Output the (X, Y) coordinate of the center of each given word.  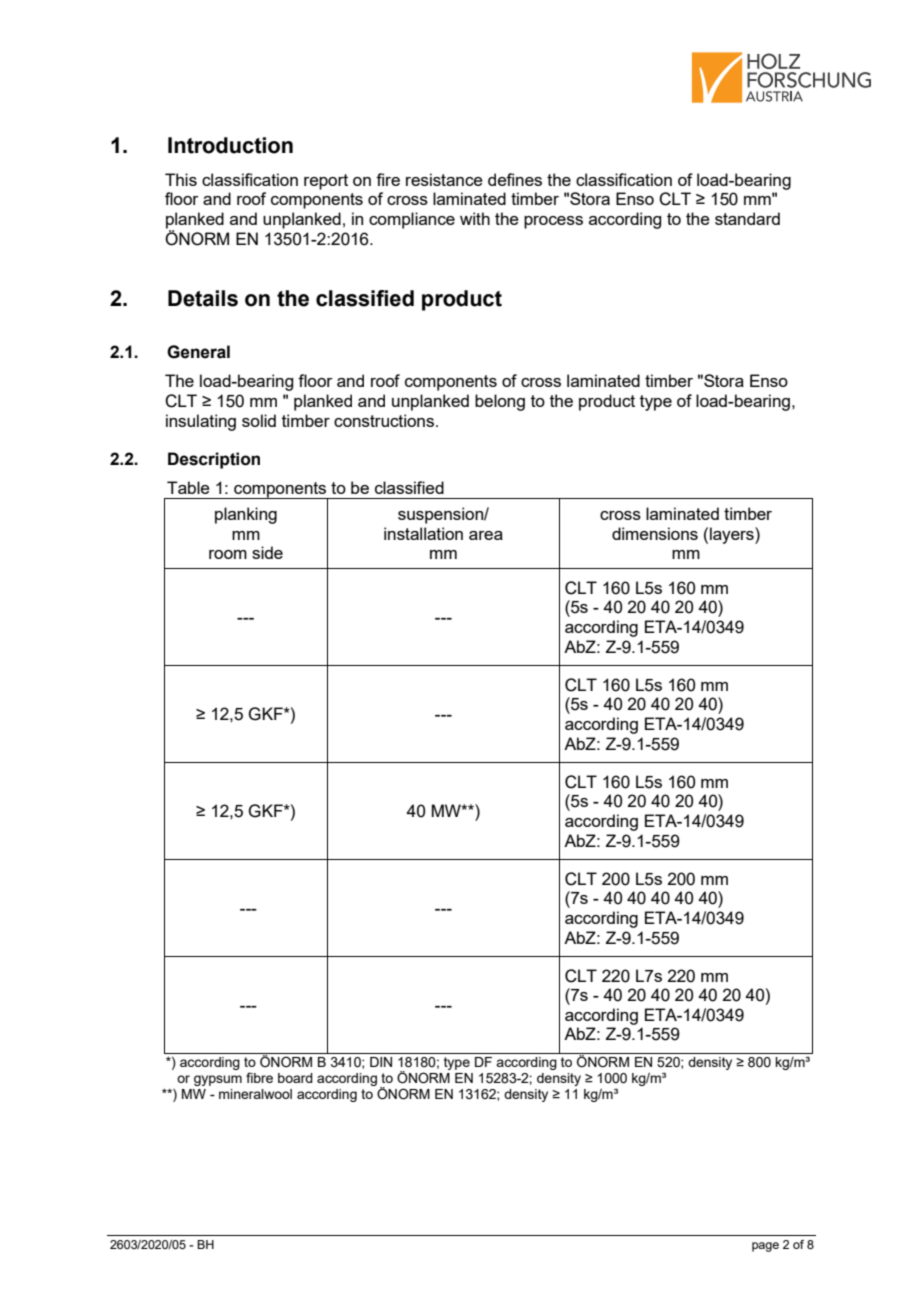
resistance (444, 179)
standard (747, 218)
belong (500, 402)
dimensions (655, 533)
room (228, 554)
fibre (259, 1077)
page (765, 1247)
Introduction (230, 145)
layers (733, 535)
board (295, 1078)
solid (259, 420)
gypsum (218, 1080)
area (486, 535)
